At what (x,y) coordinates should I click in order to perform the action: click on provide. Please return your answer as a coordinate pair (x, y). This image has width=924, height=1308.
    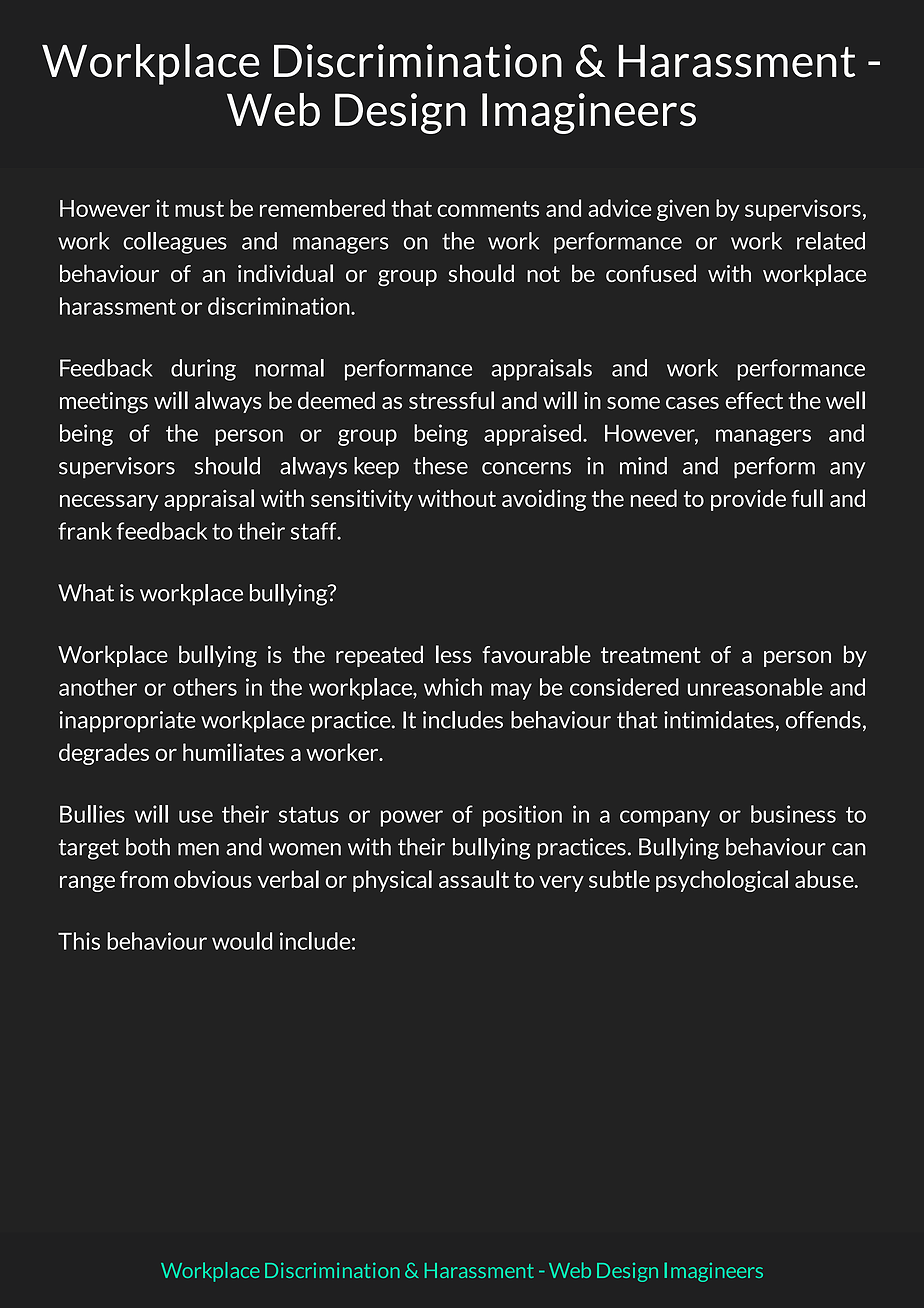
    Looking at the image, I should click on (748, 500).
